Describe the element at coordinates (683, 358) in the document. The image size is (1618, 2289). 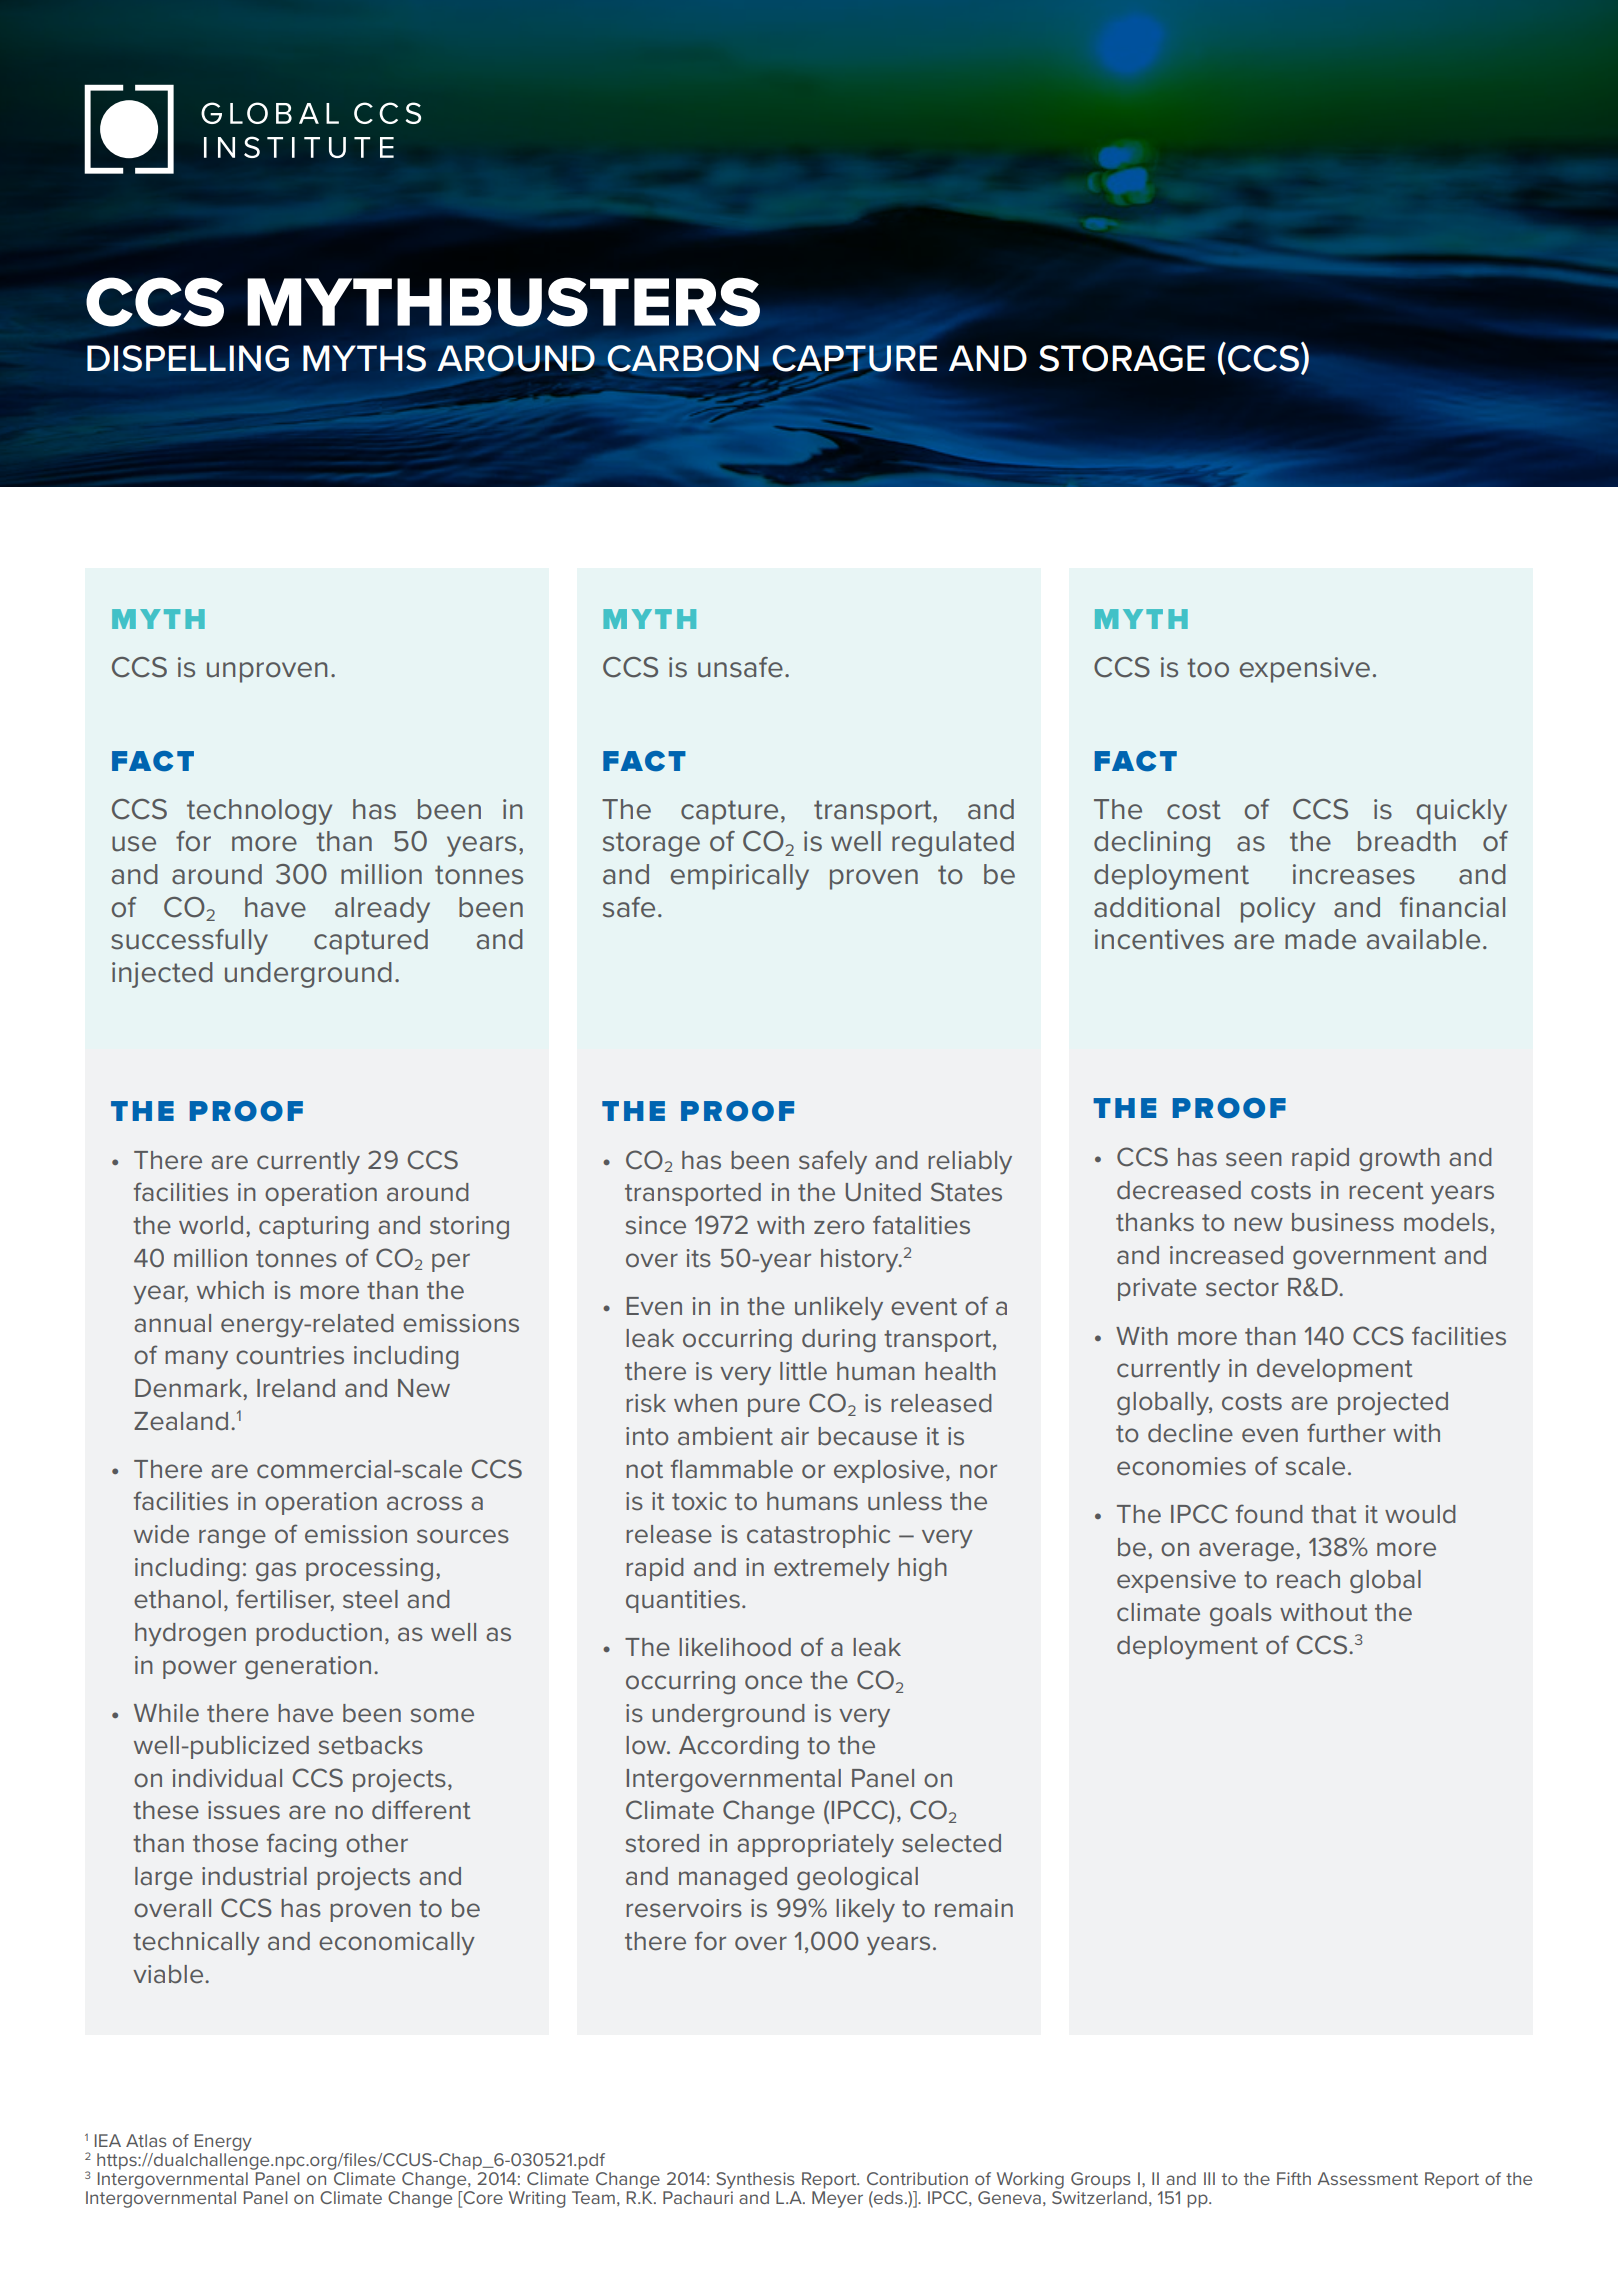
I see `CARBON` at that location.
